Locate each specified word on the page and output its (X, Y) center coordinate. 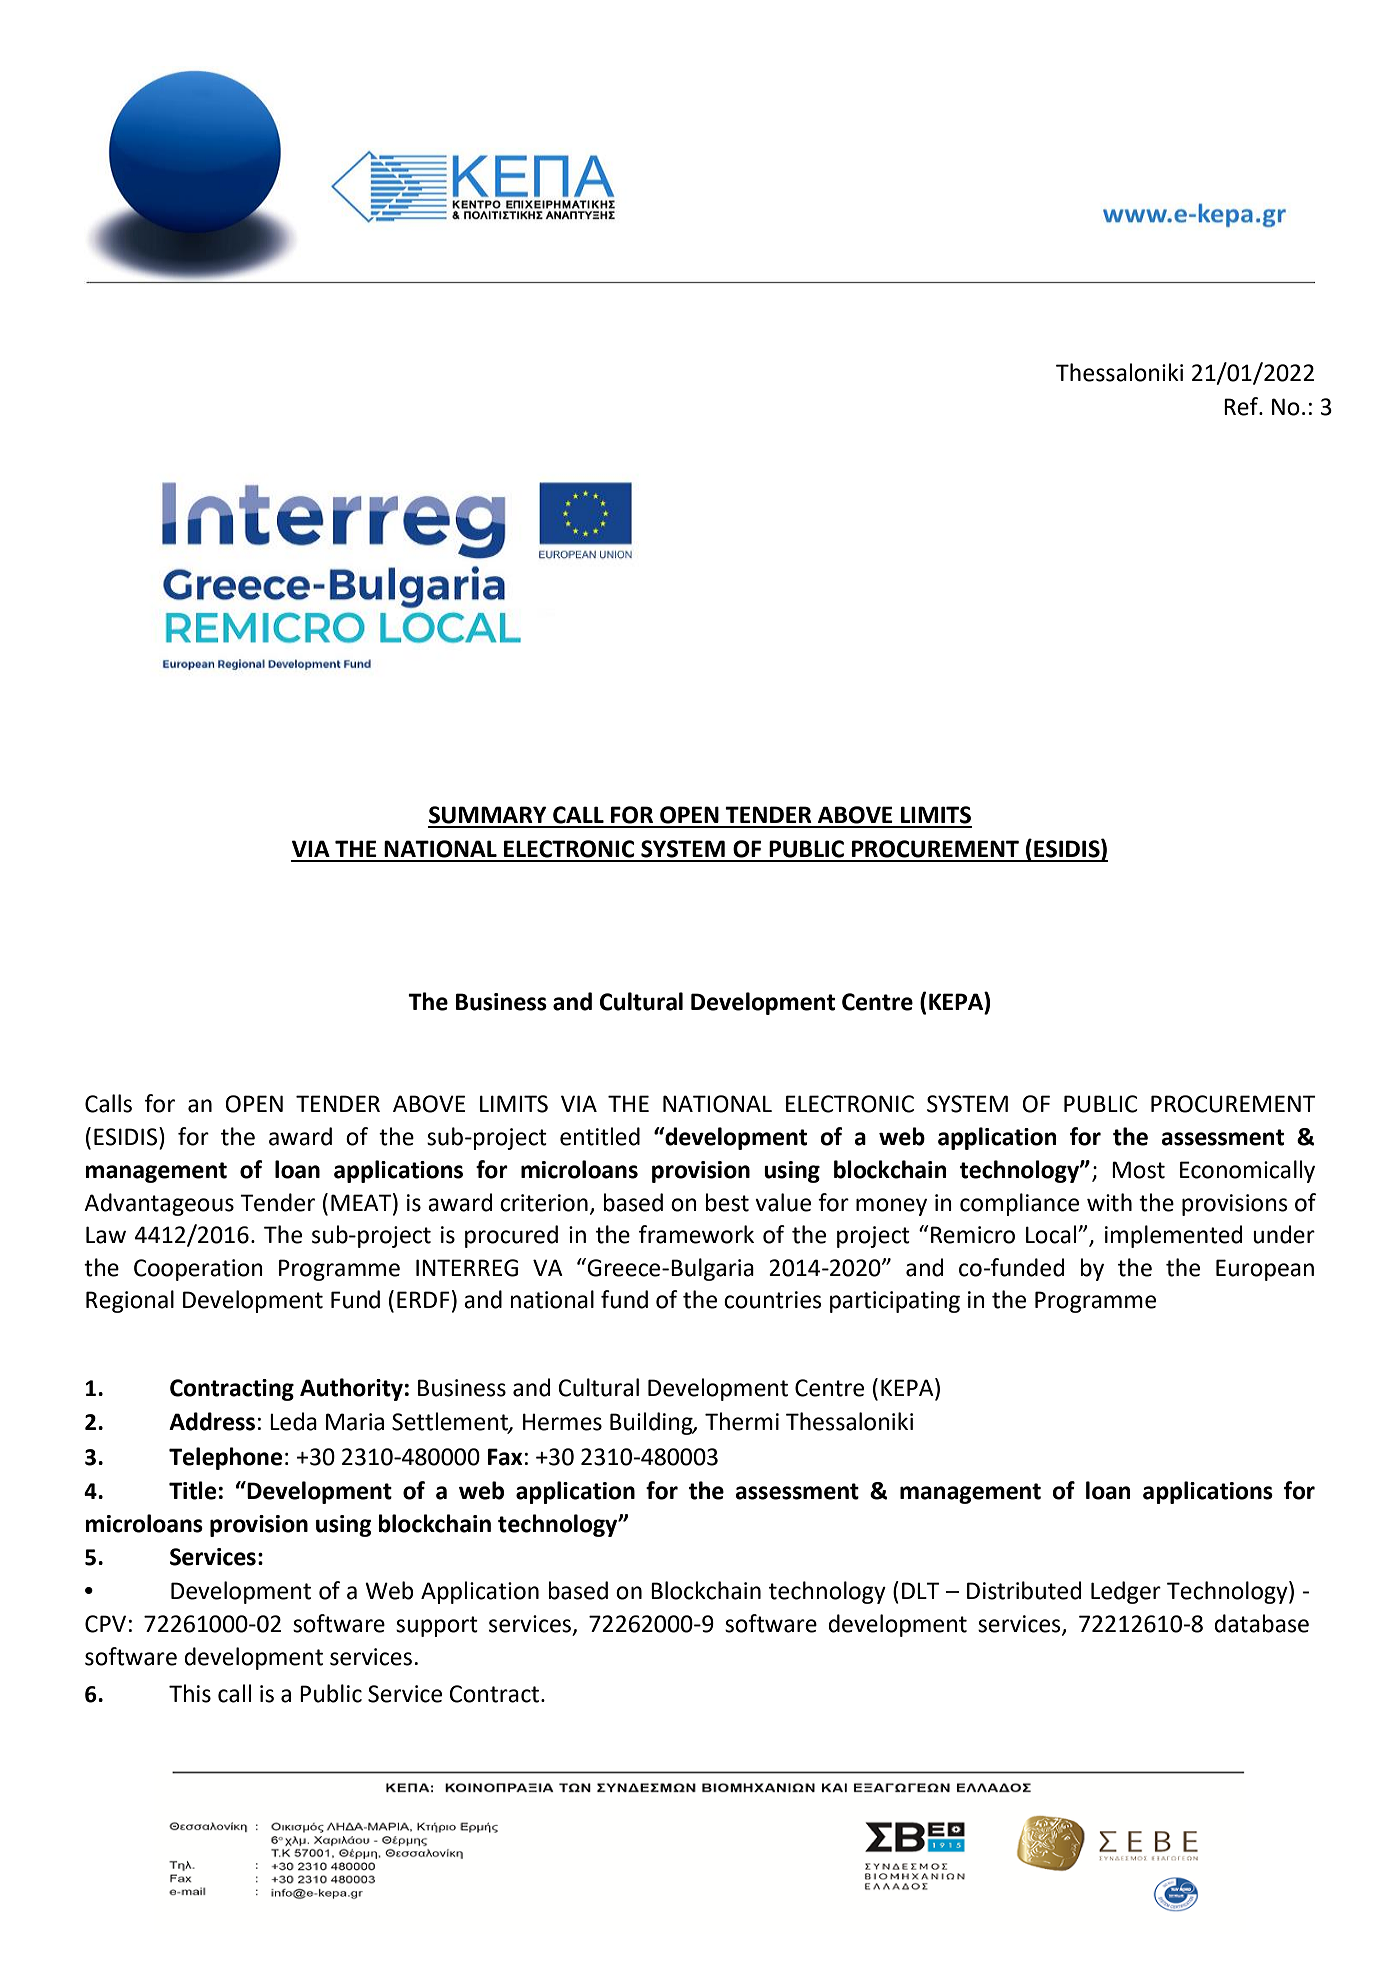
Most (1138, 1170)
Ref (1242, 406)
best (727, 1202)
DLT (921, 1590)
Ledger (1126, 1592)
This (190, 1693)
